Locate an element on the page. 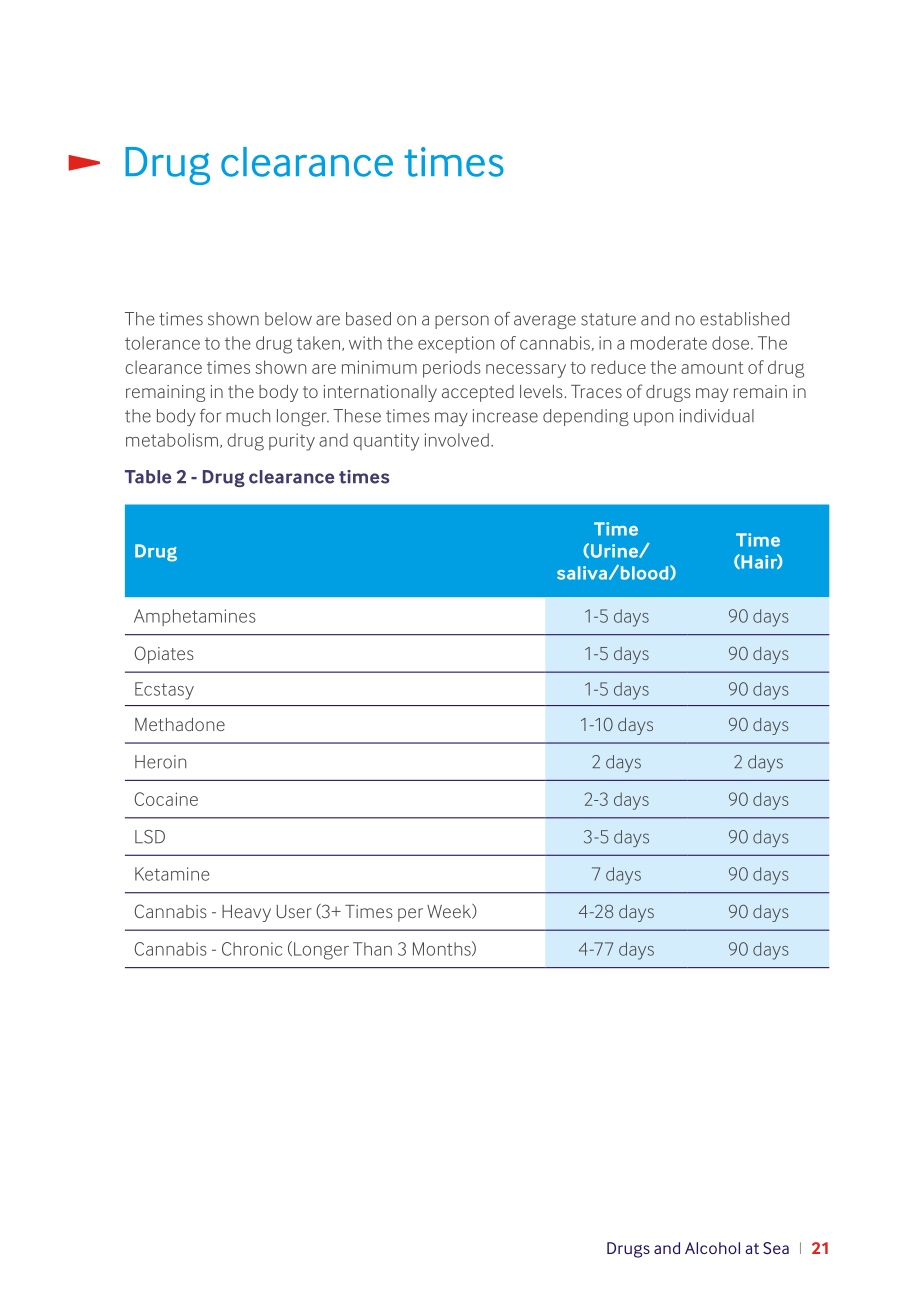 This document has width=924, height=1311. Alcohol is located at coordinates (712, 1248).
